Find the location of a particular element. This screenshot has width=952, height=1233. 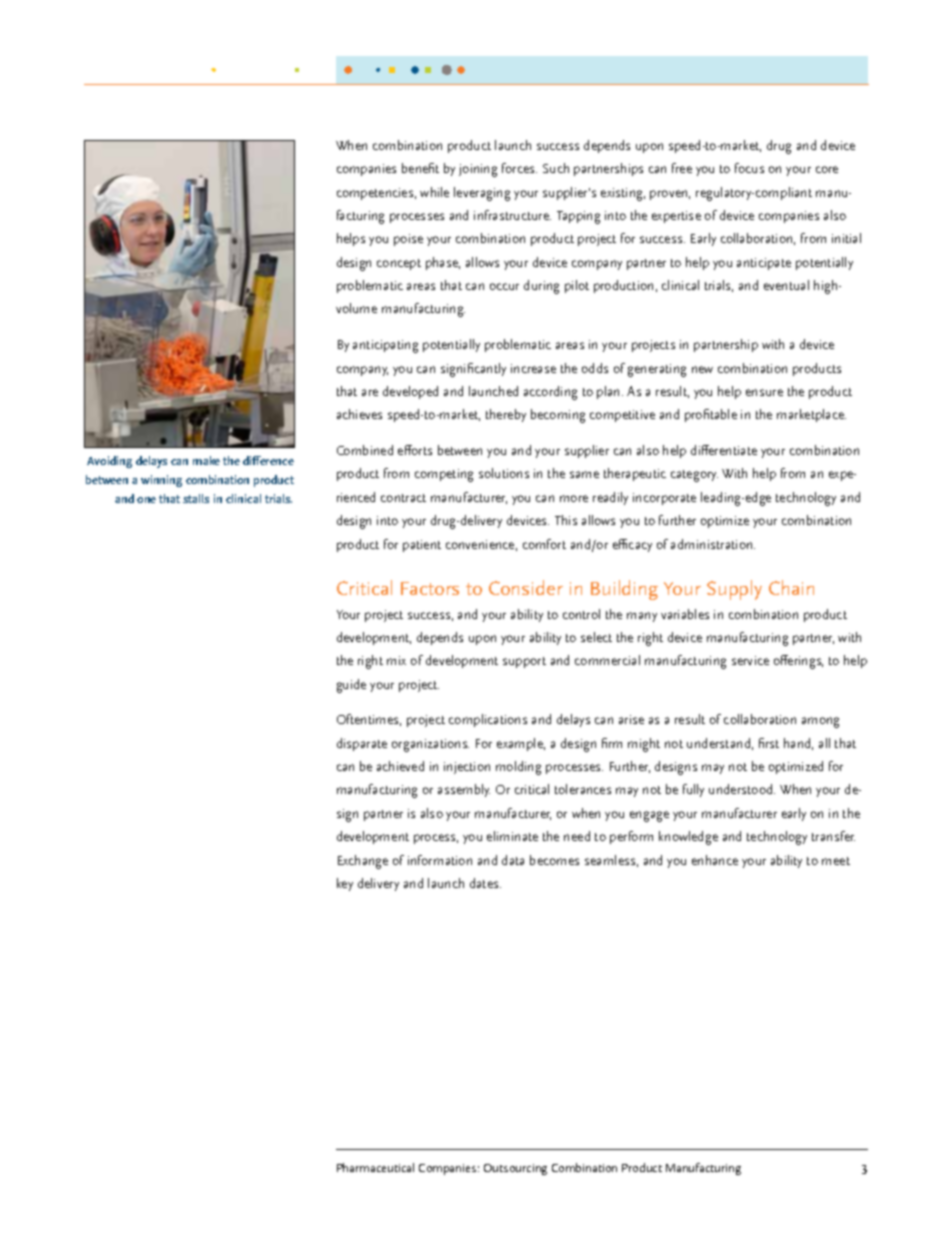

enhance is located at coordinates (715, 860).
